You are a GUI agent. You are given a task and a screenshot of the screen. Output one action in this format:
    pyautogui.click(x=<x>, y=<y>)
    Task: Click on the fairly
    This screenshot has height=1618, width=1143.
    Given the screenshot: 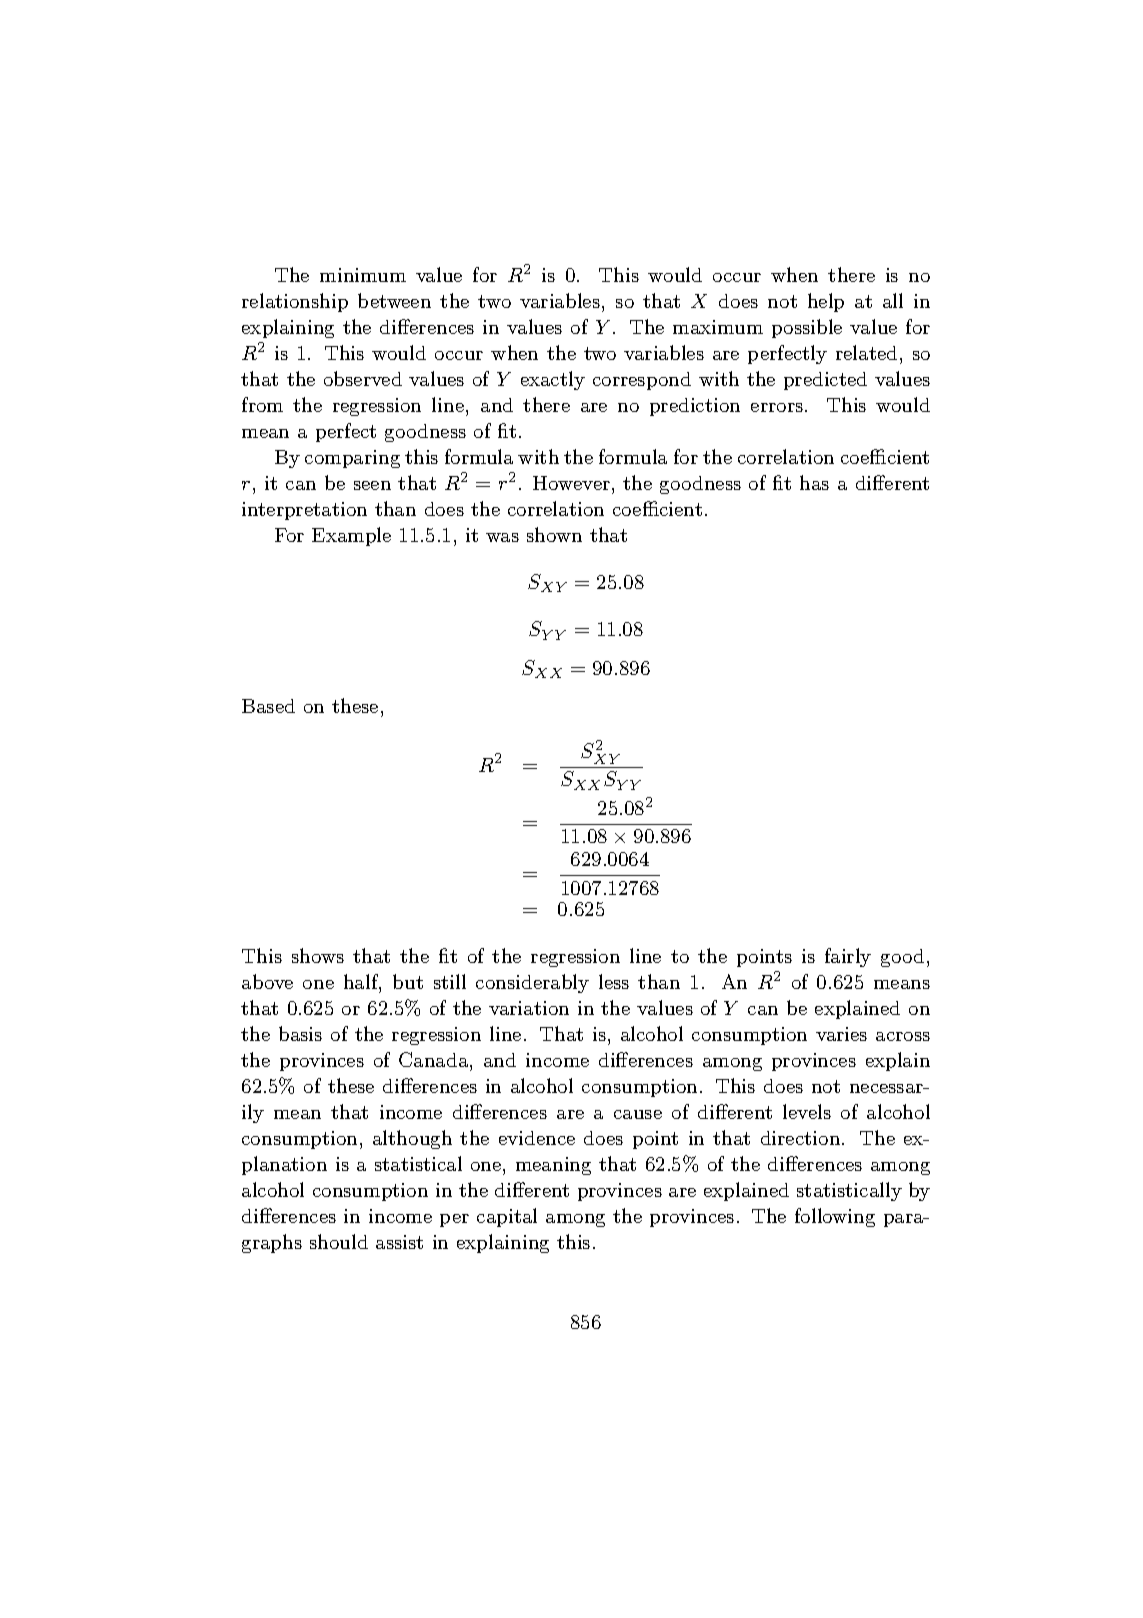 What is the action you would take?
    pyautogui.click(x=848, y=957)
